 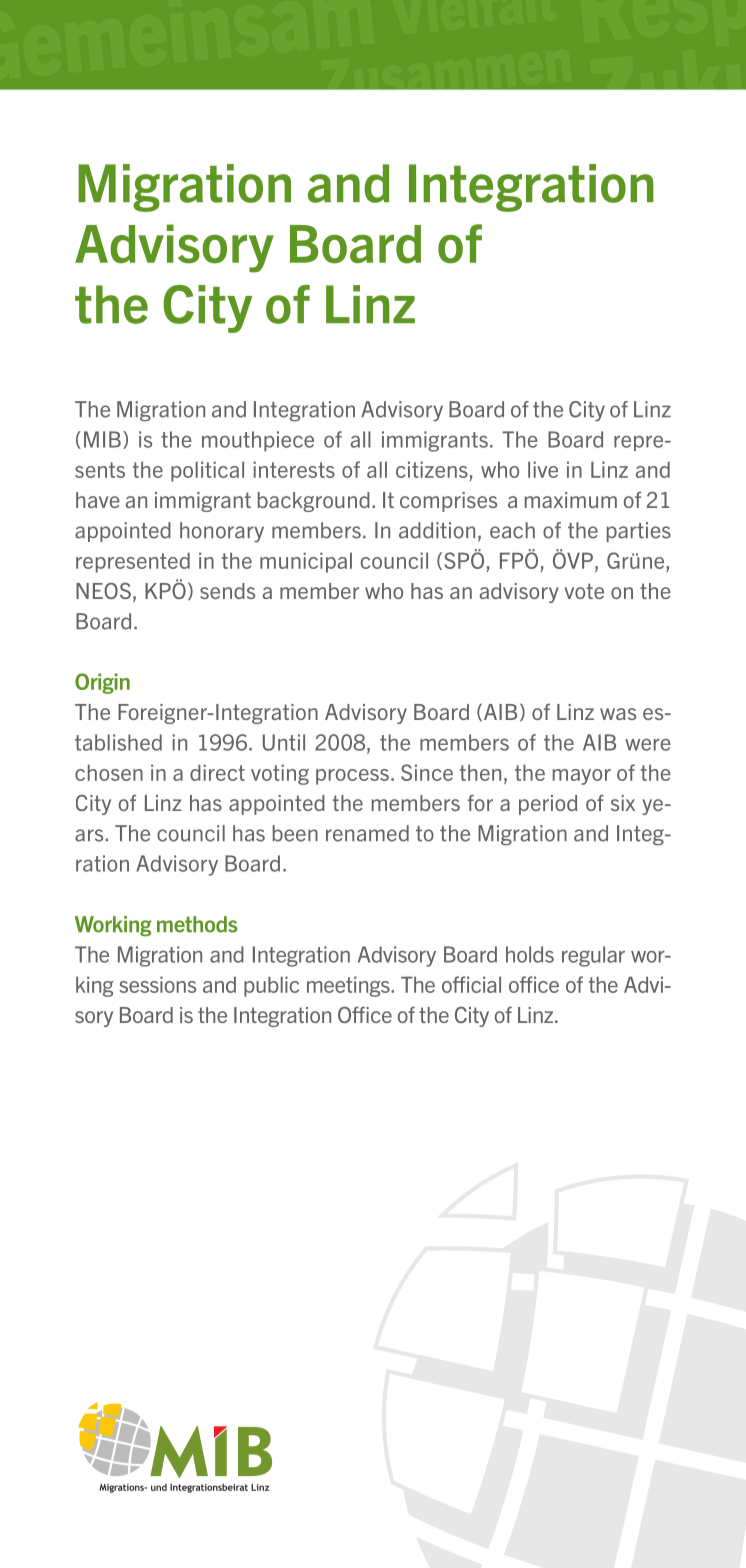 What do you see at coordinates (102, 683) in the screenshot?
I see `Origin` at bounding box center [102, 683].
